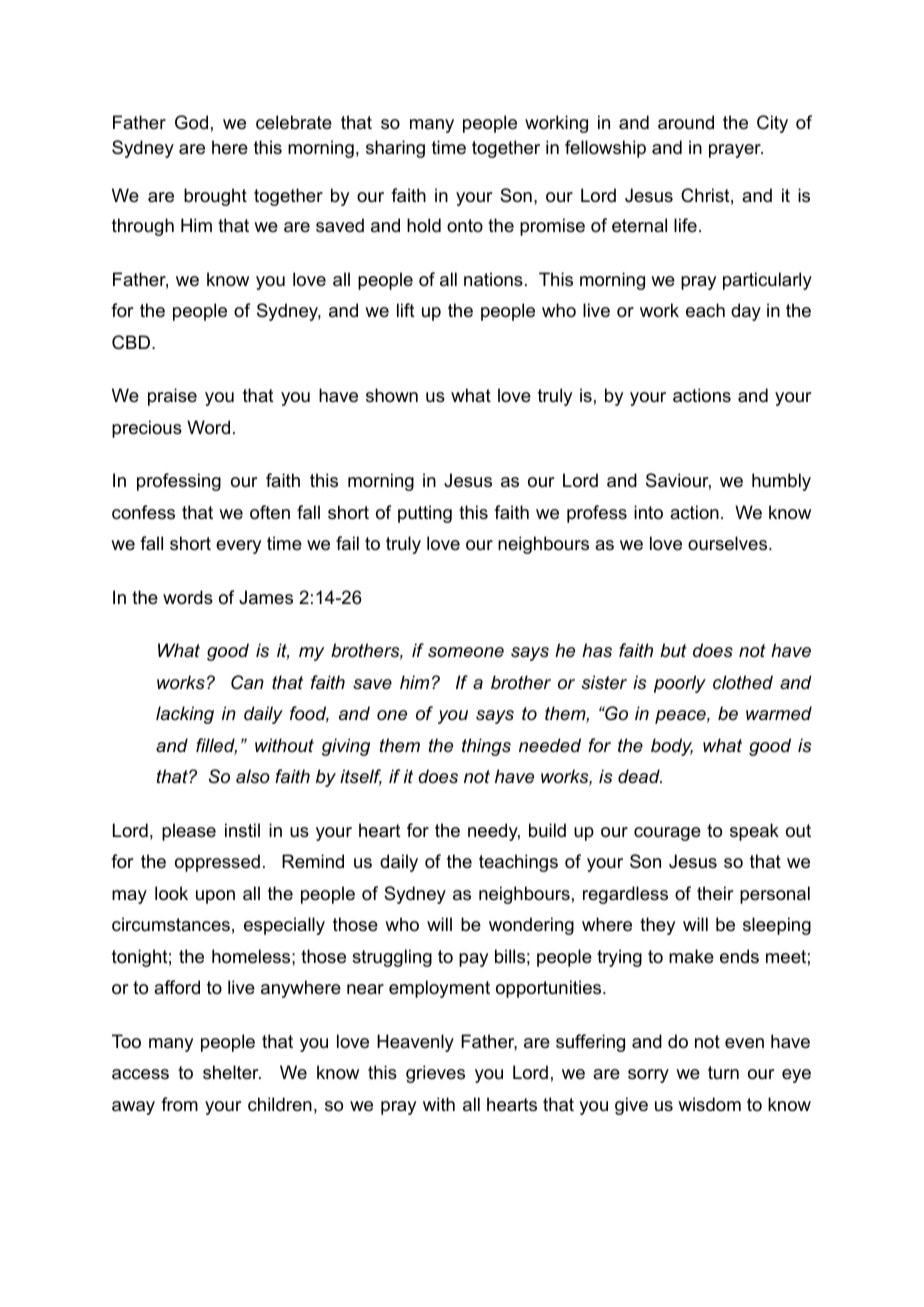 The width and height of the image is (924, 1307). Describe the element at coordinates (191, 122) in the image. I see `God` at that location.
